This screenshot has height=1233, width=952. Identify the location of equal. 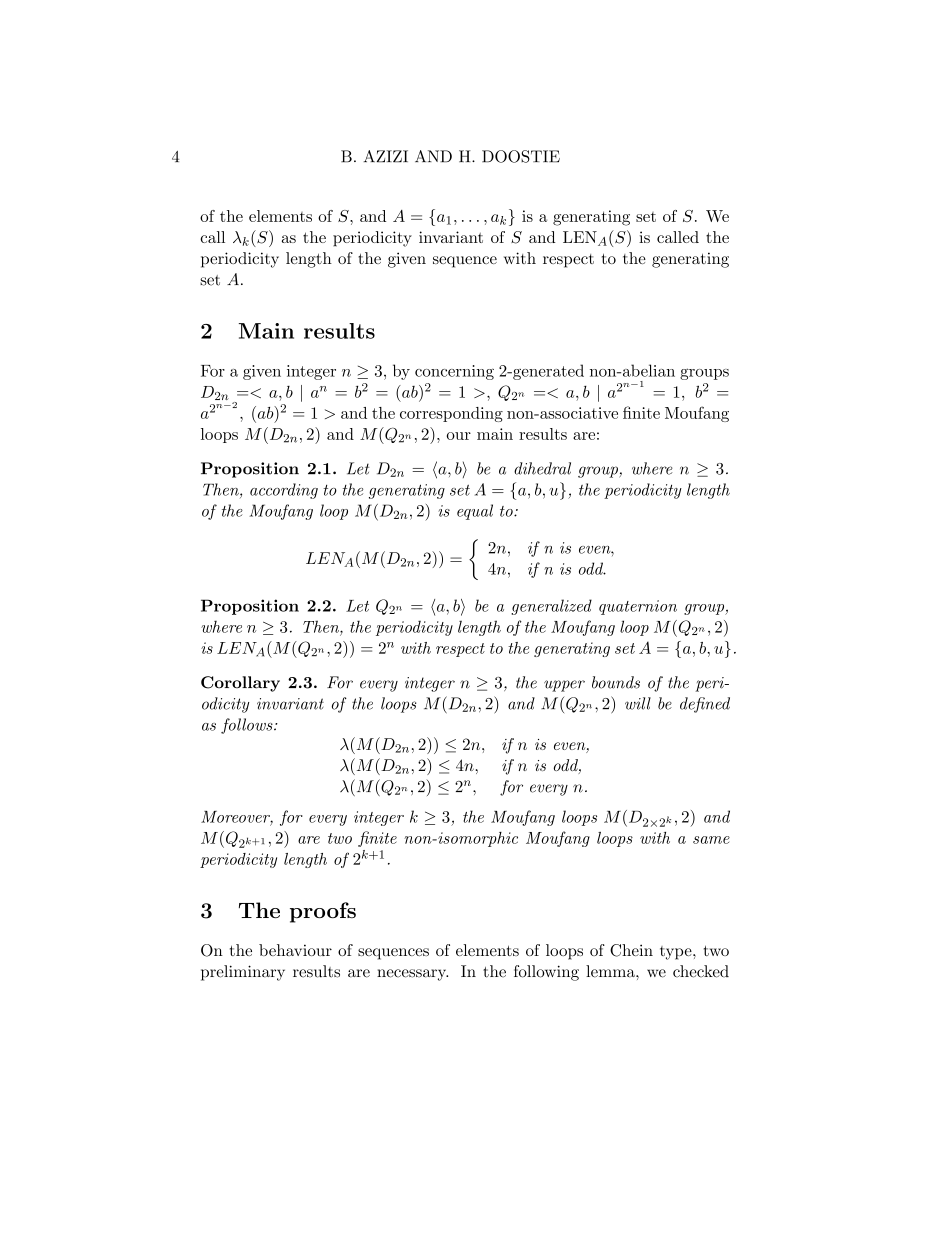
(475, 512).
